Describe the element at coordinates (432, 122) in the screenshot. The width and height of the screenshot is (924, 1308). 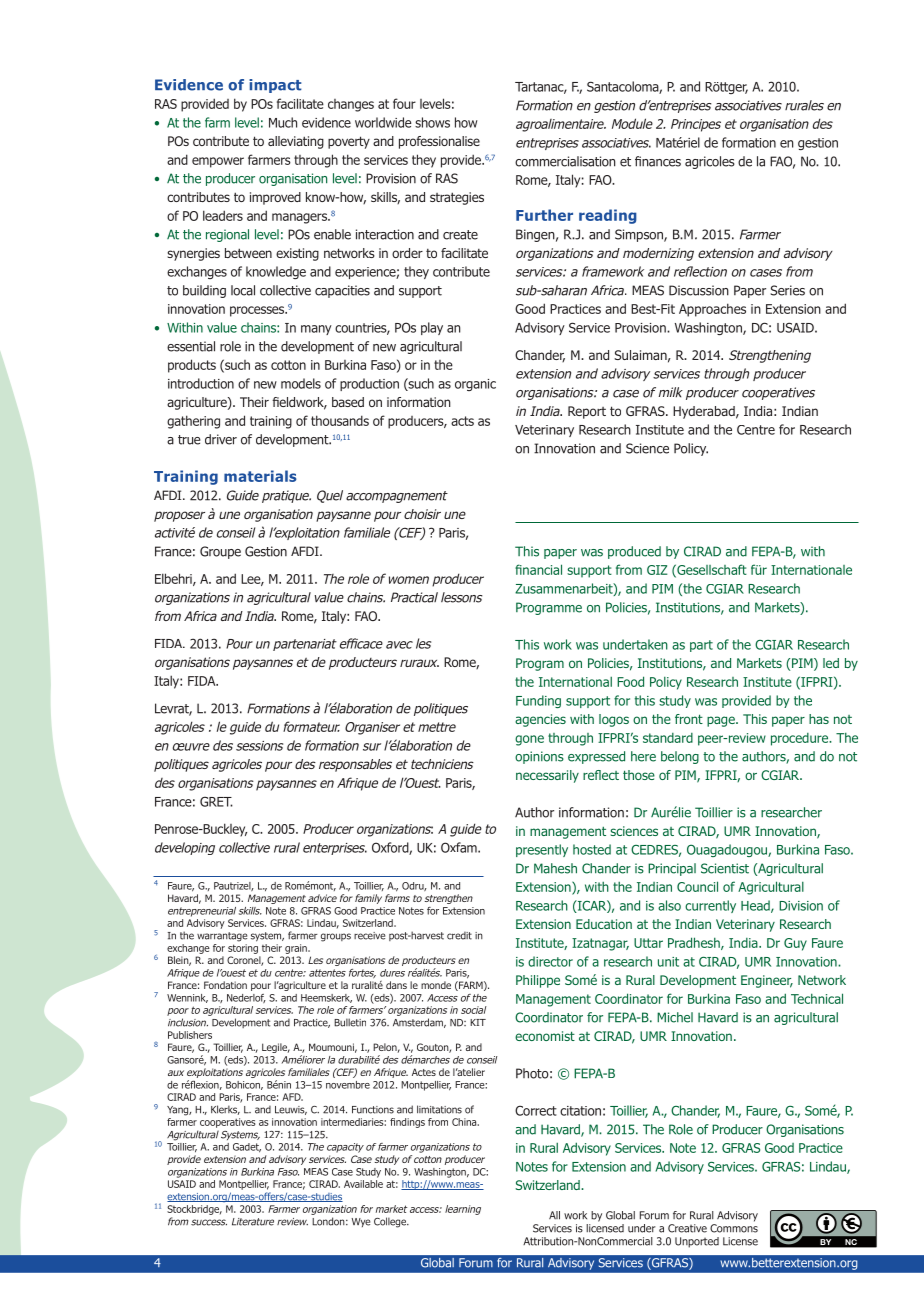
I see `shows` at that location.
